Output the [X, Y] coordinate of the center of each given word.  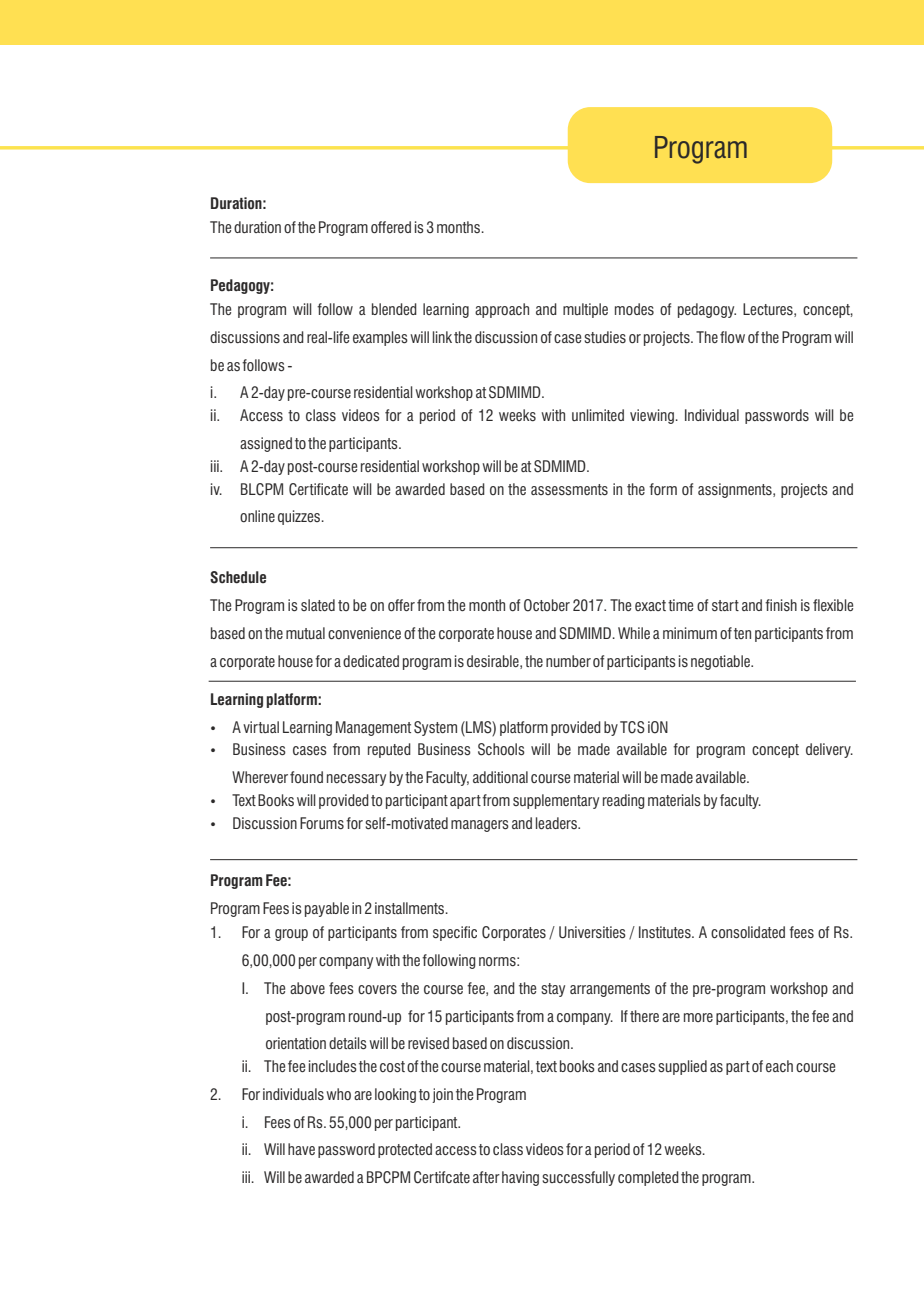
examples [380, 338]
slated [318, 605]
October [547, 605]
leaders [557, 823]
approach [502, 310]
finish [781, 605]
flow [732, 337]
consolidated [748, 932]
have [301, 1149]
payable [327, 909]
